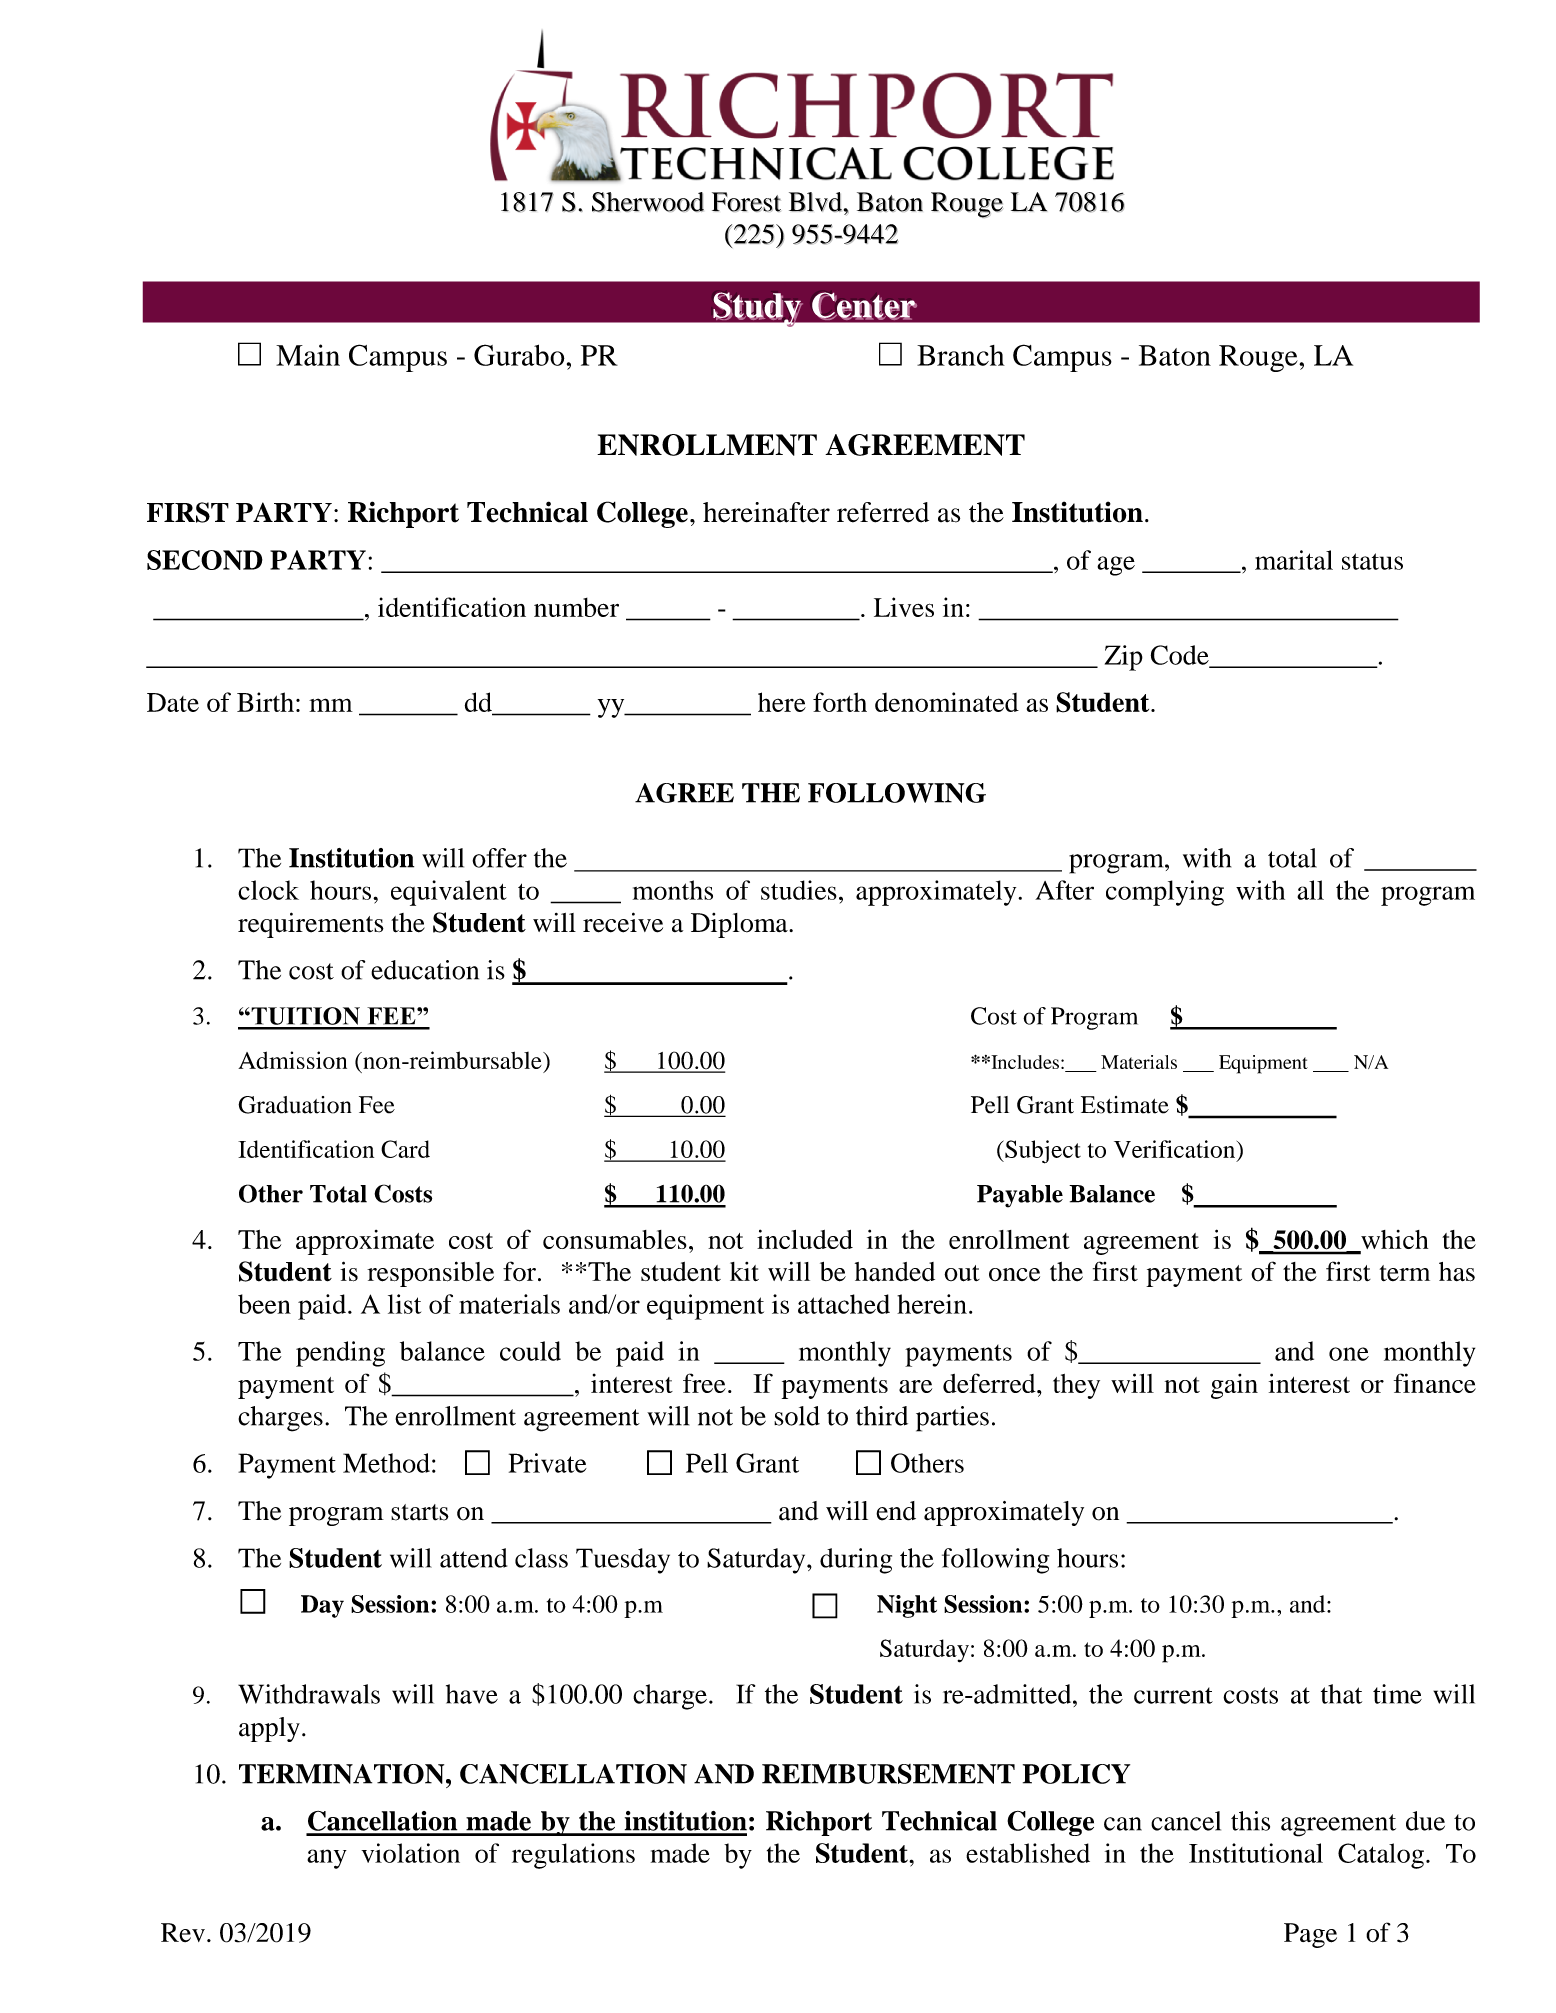 The width and height of the screenshot is (1556, 2013). I want to click on any, so click(327, 1859).
